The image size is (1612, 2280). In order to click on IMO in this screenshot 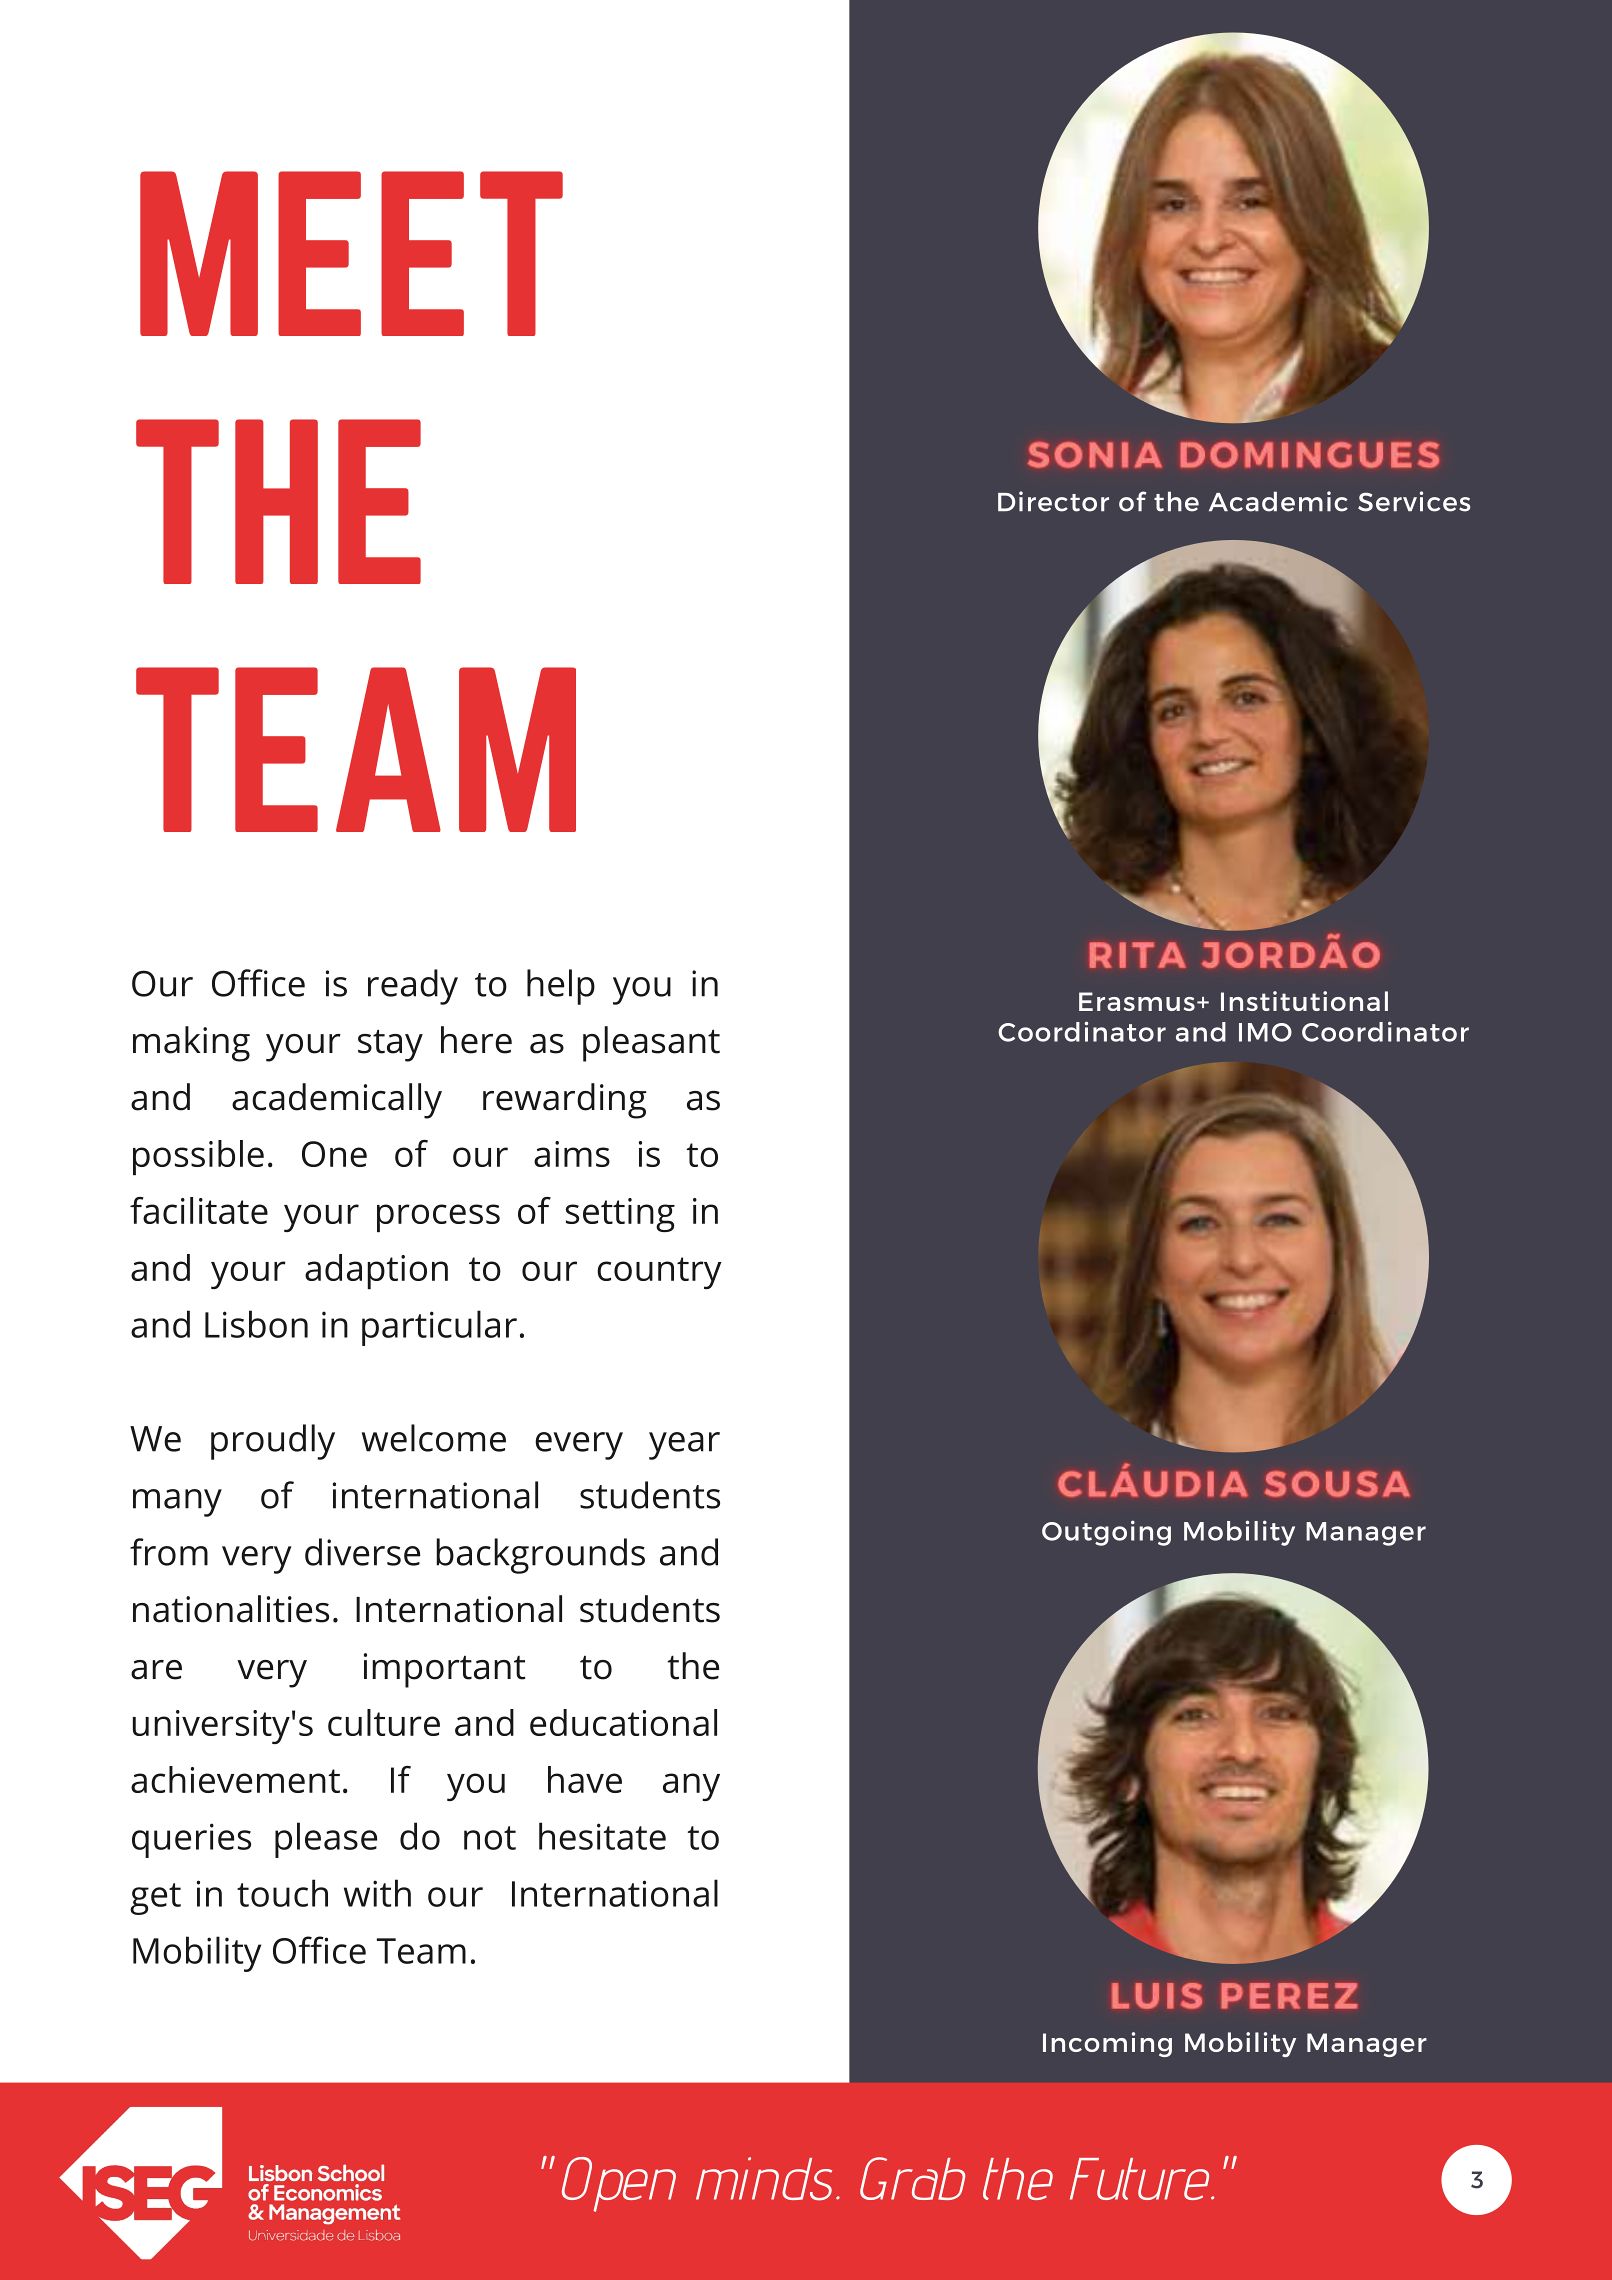, I will do `click(1265, 1032)`.
